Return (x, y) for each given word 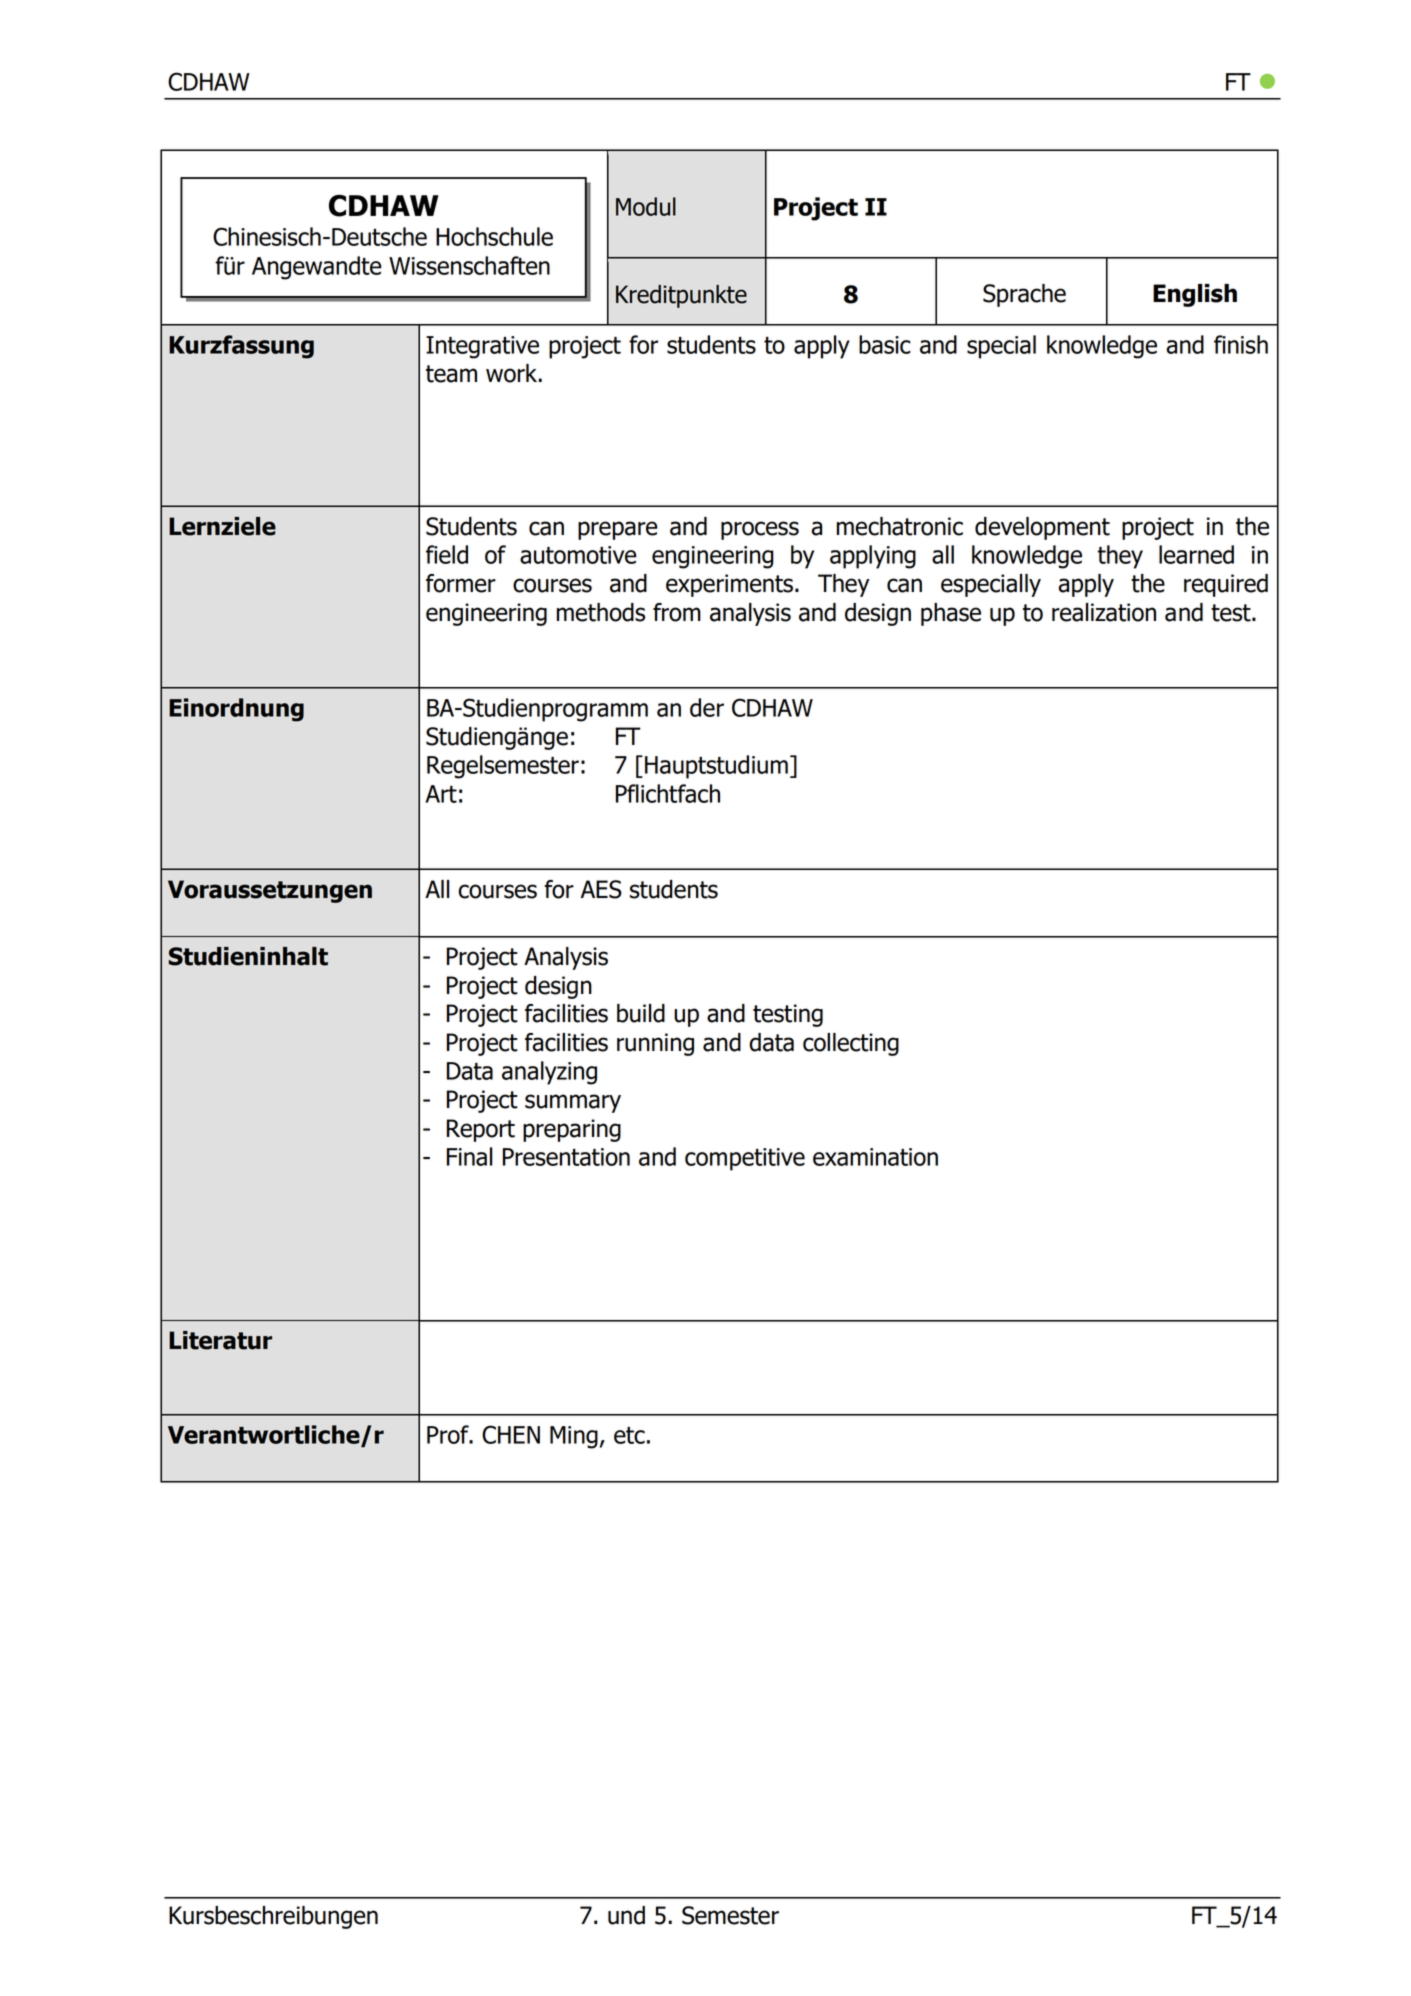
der (707, 707)
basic (885, 344)
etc (629, 1435)
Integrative (482, 347)
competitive (745, 1159)
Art (441, 794)
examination (875, 1157)
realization (1104, 612)
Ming (574, 1437)
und (626, 1915)
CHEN (511, 1434)
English (1195, 295)
